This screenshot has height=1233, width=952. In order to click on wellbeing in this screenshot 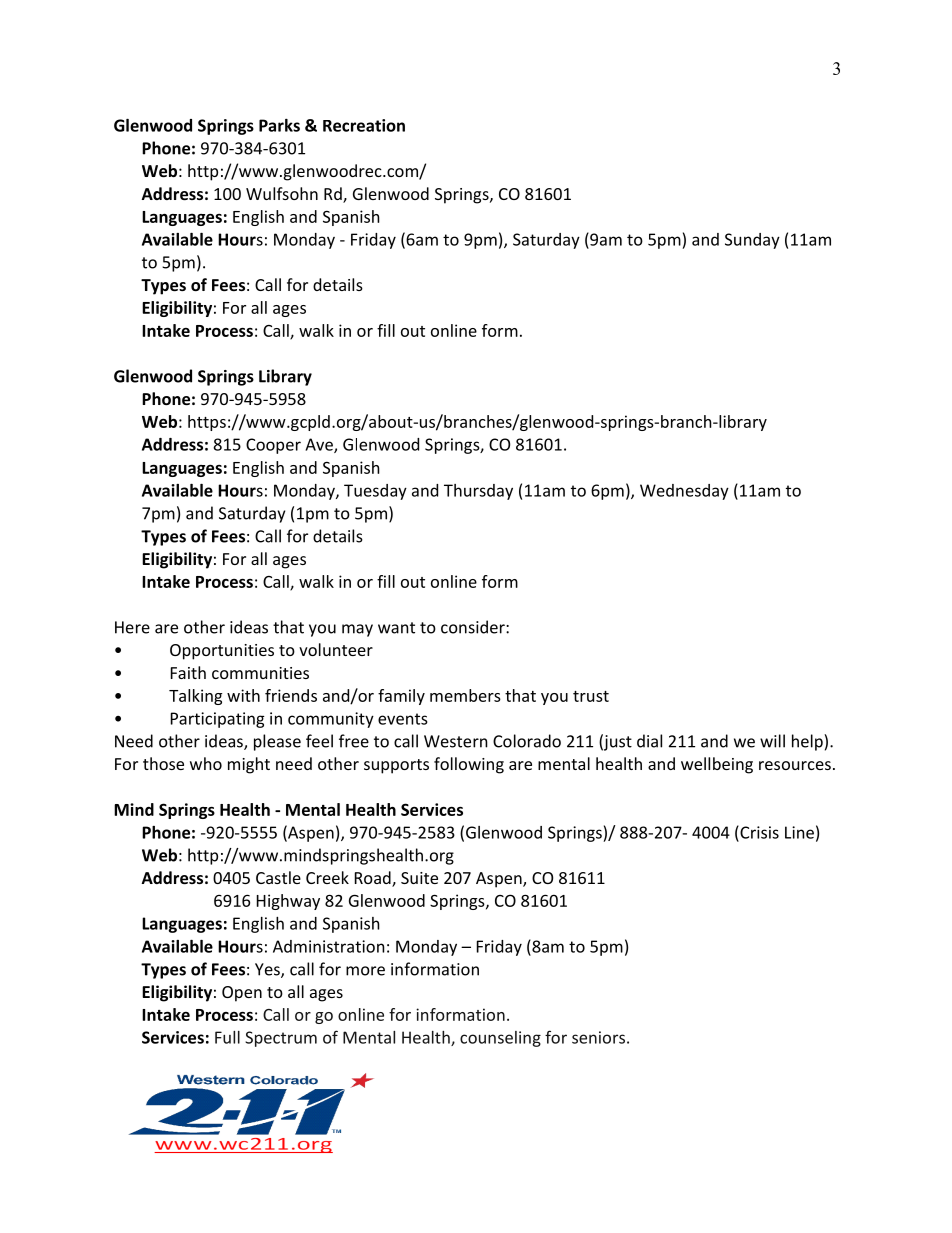, I will do `click(717, 765)`.
